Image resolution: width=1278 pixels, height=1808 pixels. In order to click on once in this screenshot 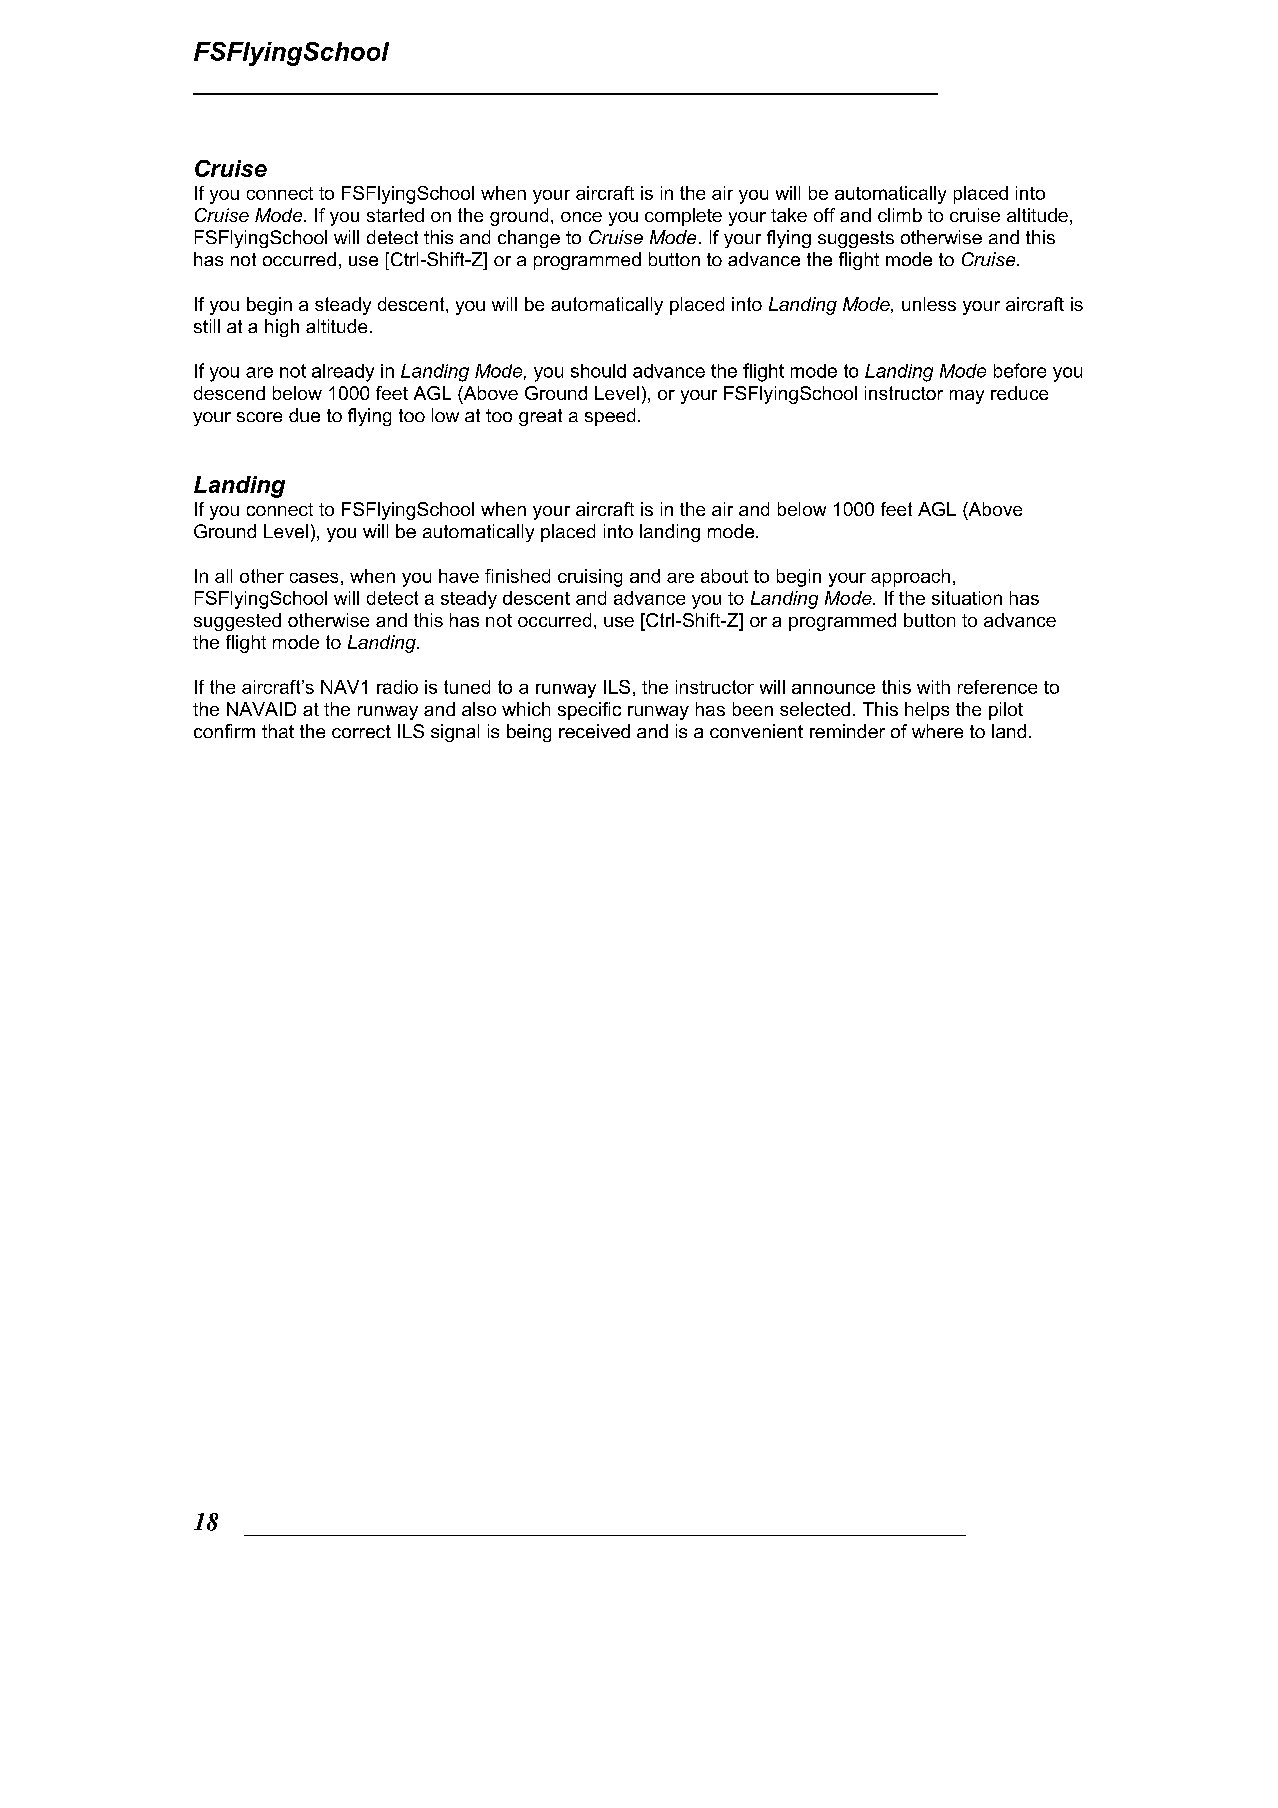, I will do `click(581, 217)`.
